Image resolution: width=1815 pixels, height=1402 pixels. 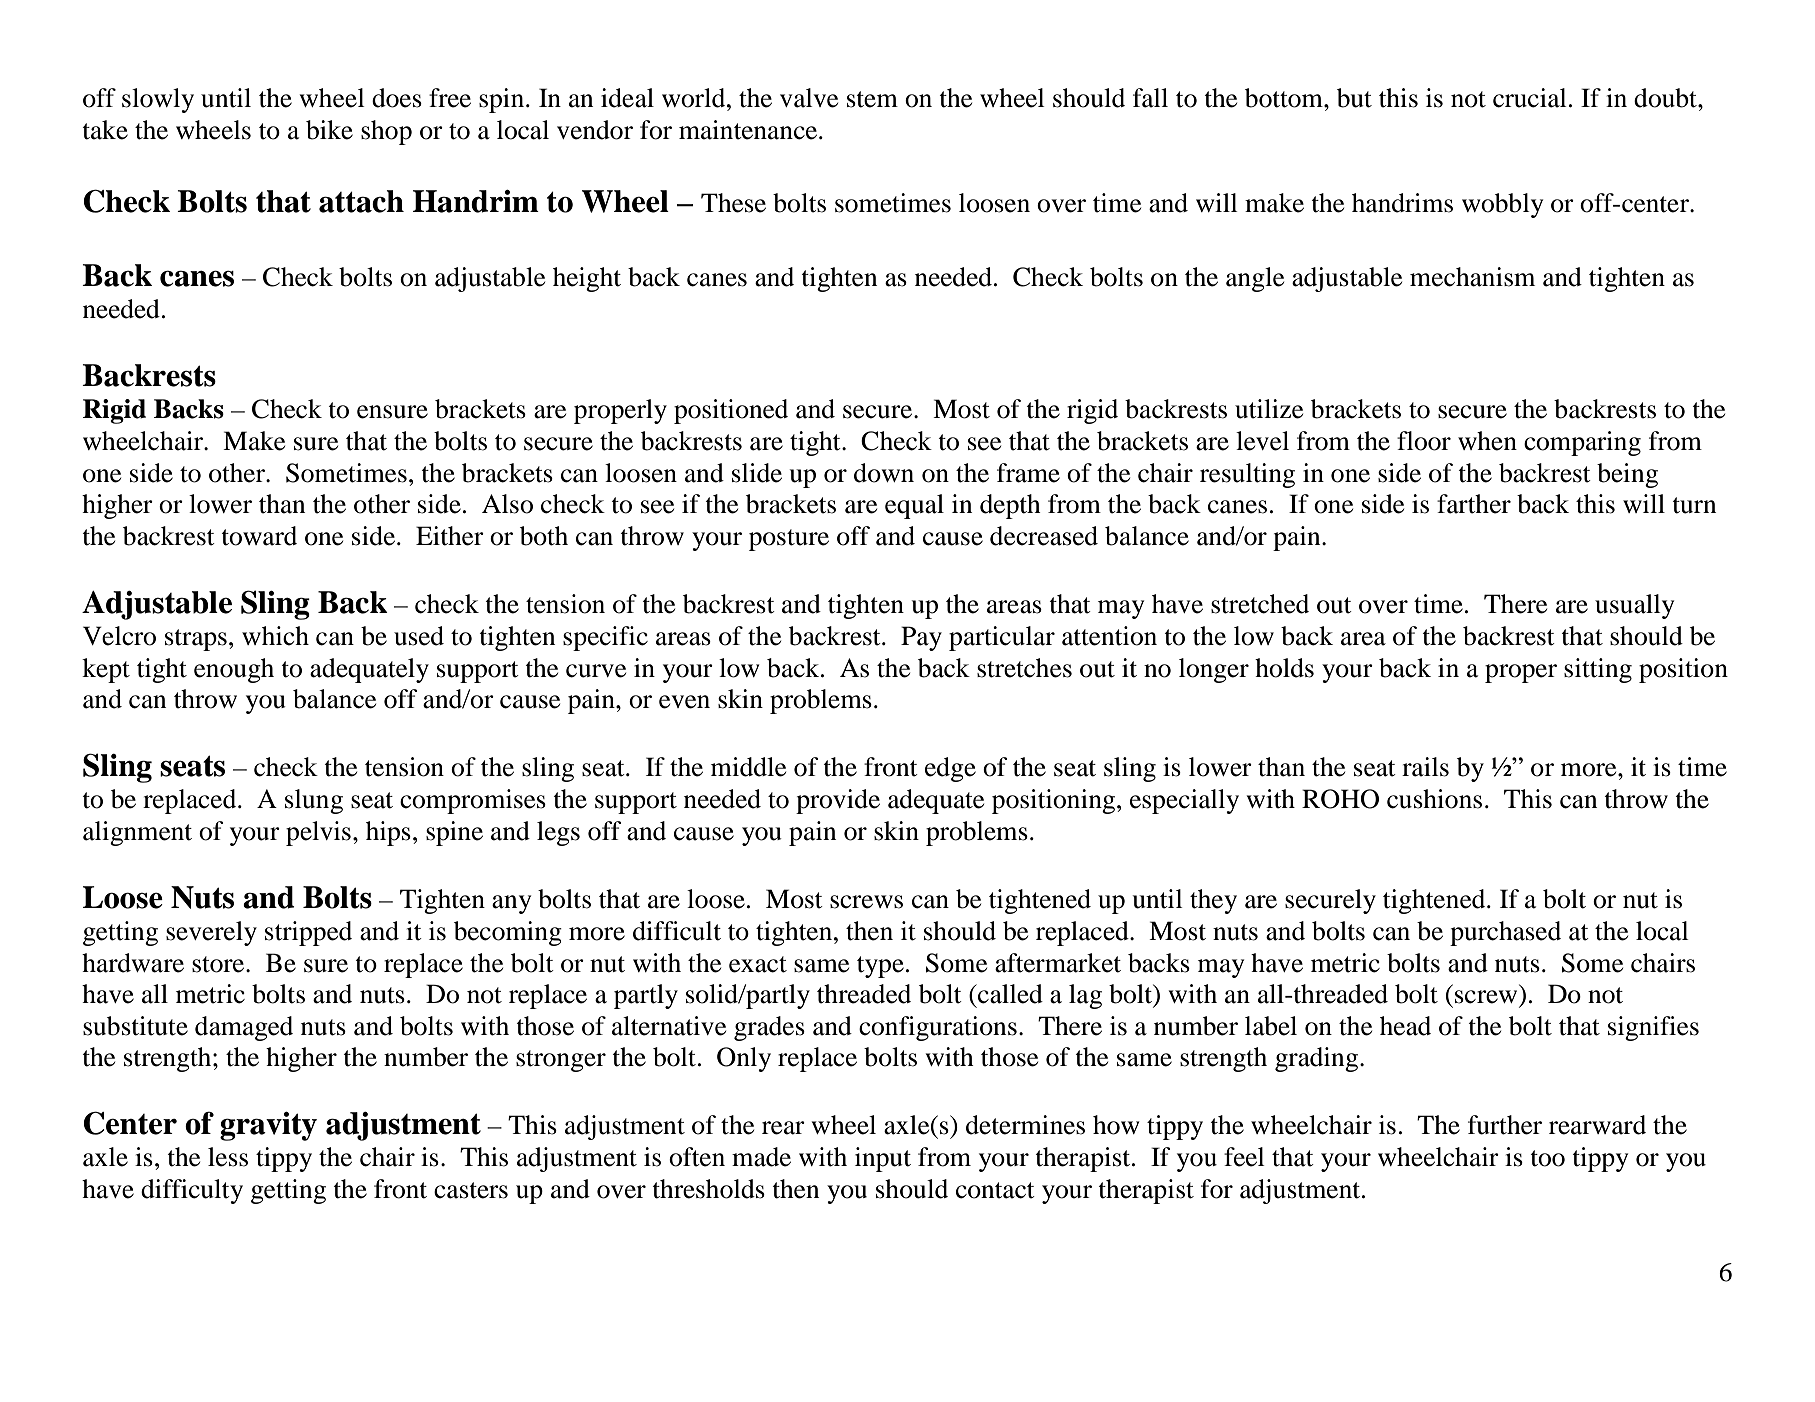 I want to click on crucial, so click(x=1530, y=98).
